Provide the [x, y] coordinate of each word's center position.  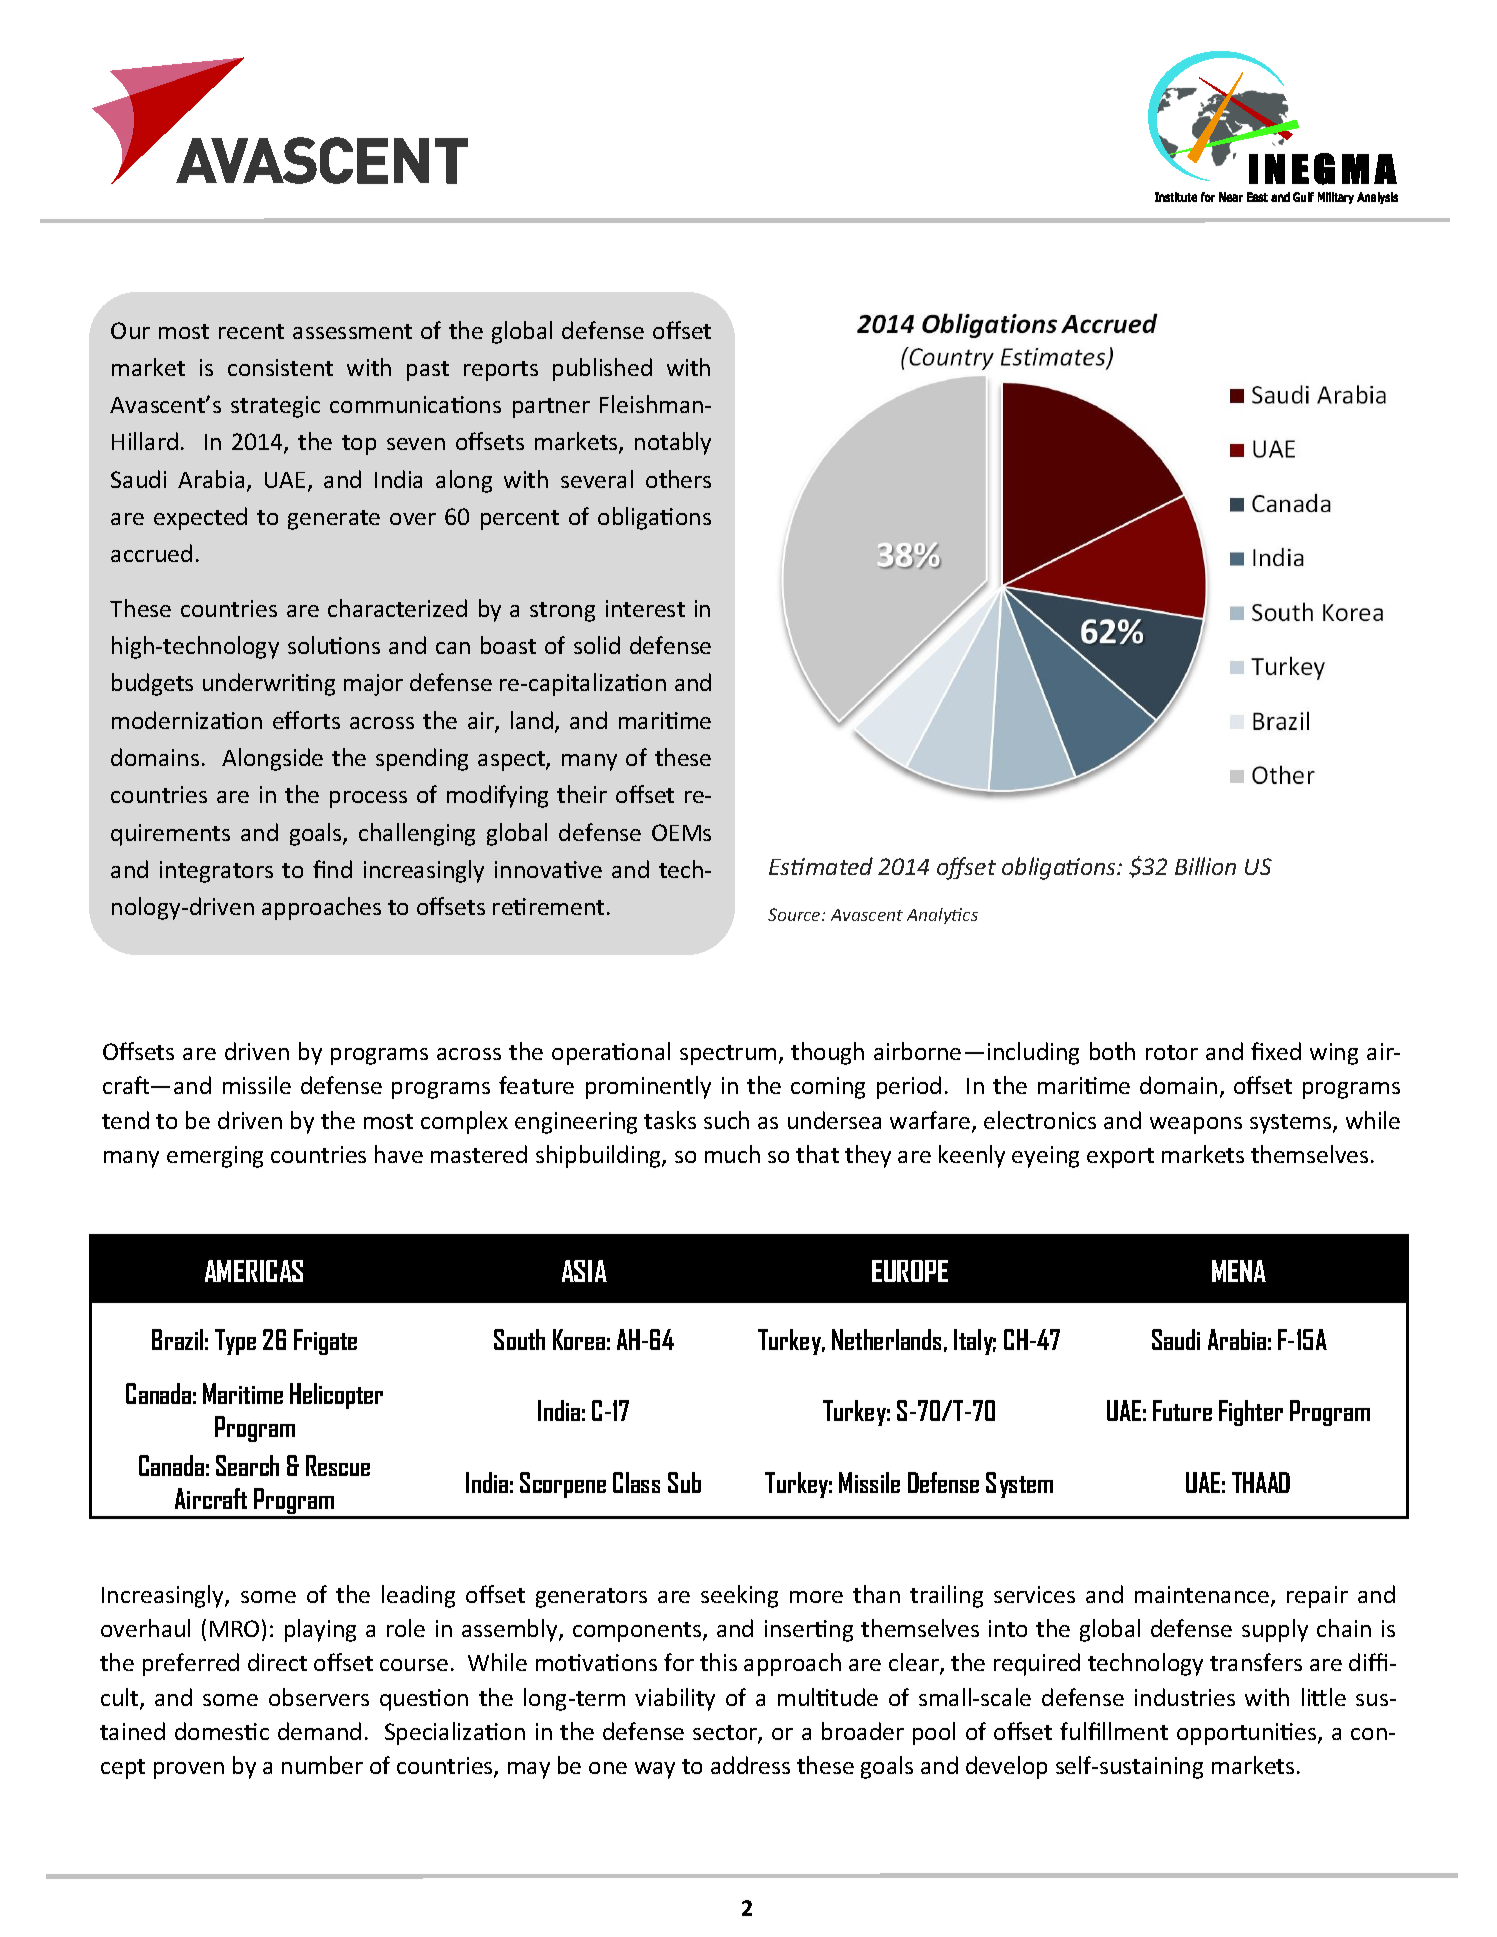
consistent [280, 367]
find [332, 869]
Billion [1205, 866]
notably [673, 443]
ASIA [584, 1271]
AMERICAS [254, 1271]
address [750, 1765]
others [678, 479]
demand [319, 1731]
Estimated [821, 866]
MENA [1239, 1271]
